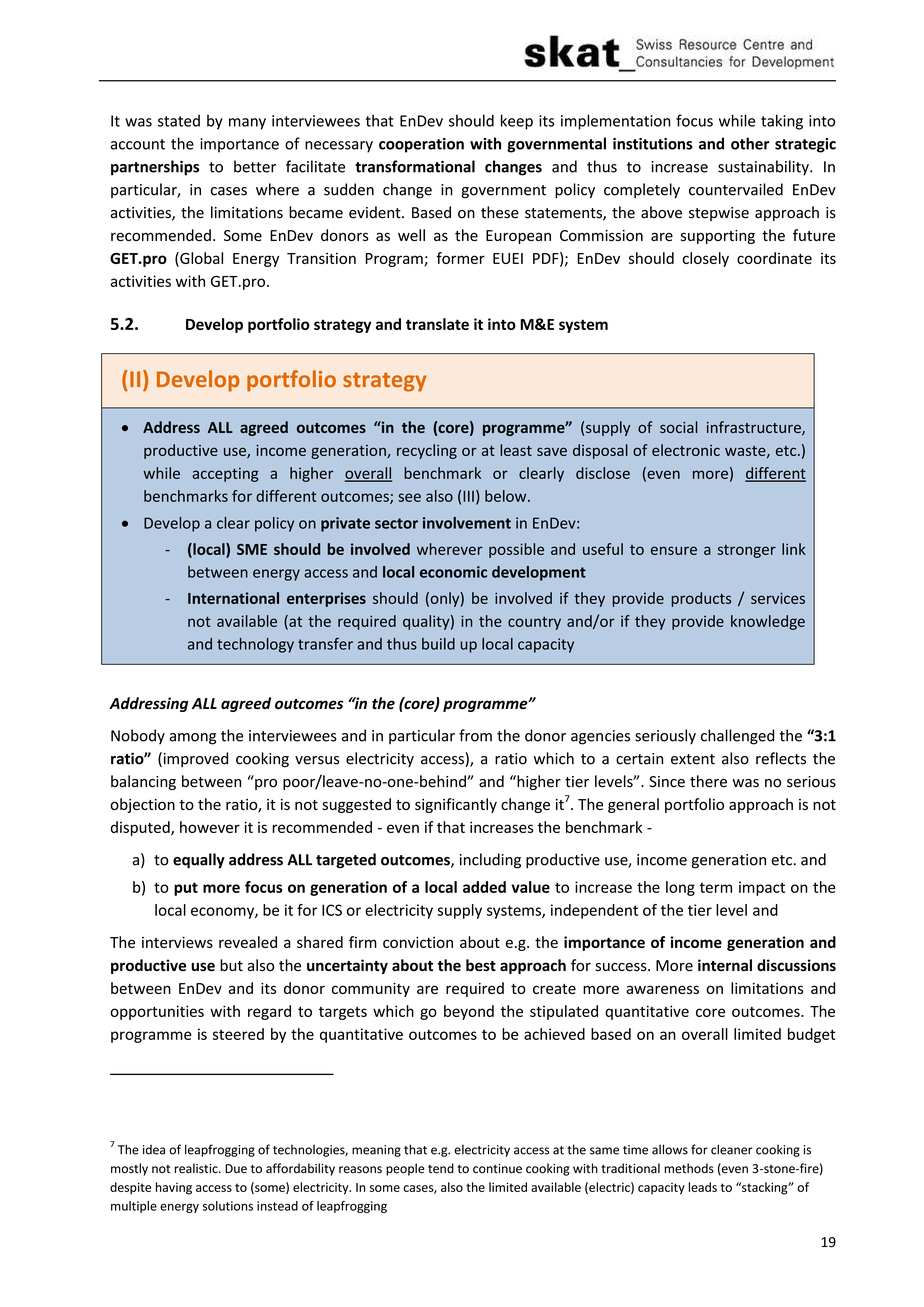 This document has height=1307, width=924. I want to click on transformational, so click(415, 166).
